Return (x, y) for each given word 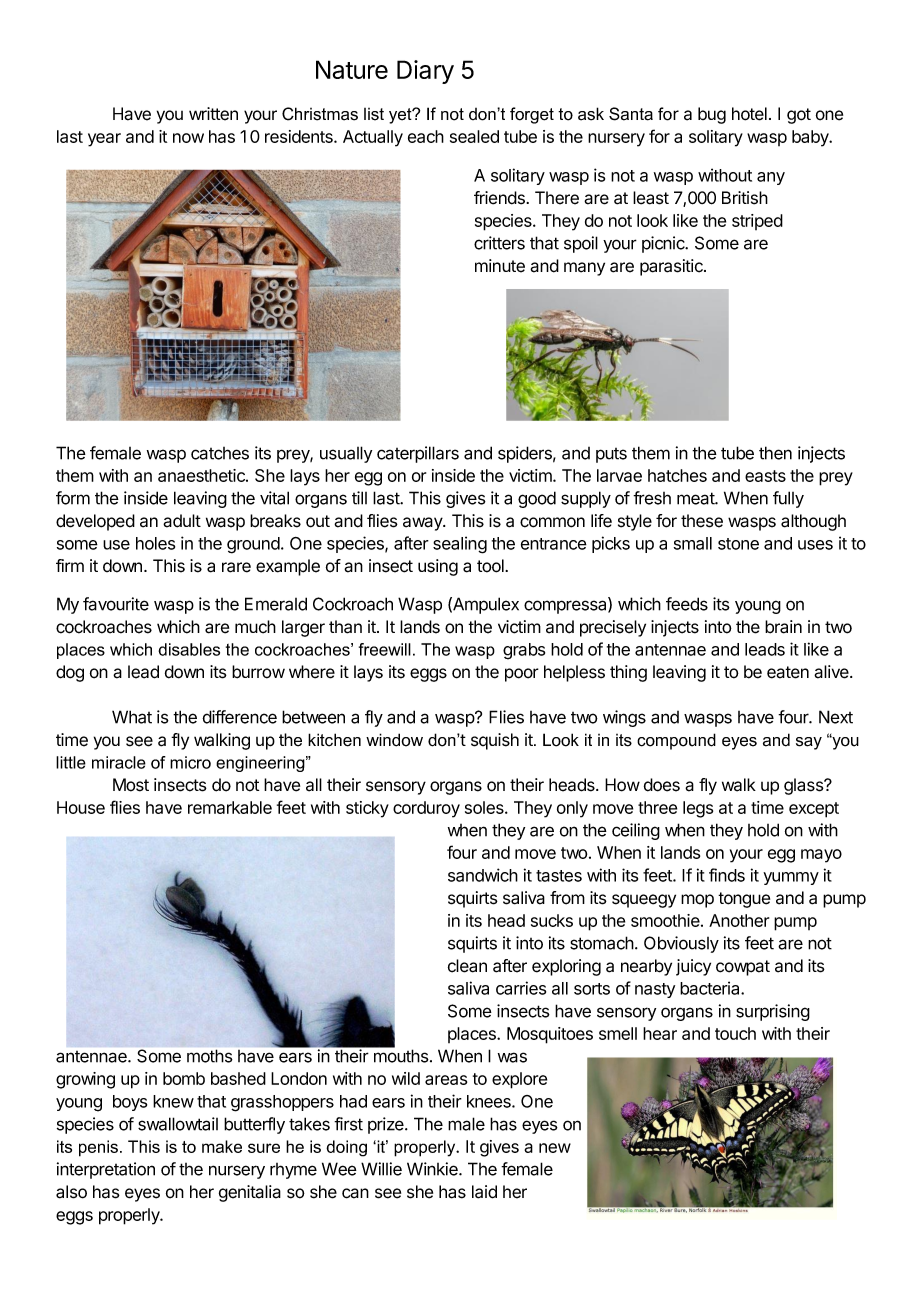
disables (189, 649)
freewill (385, 649)
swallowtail (178, 1124)
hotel (749, 114)
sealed (474, 136)
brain (783, 627)
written (213, 114)
